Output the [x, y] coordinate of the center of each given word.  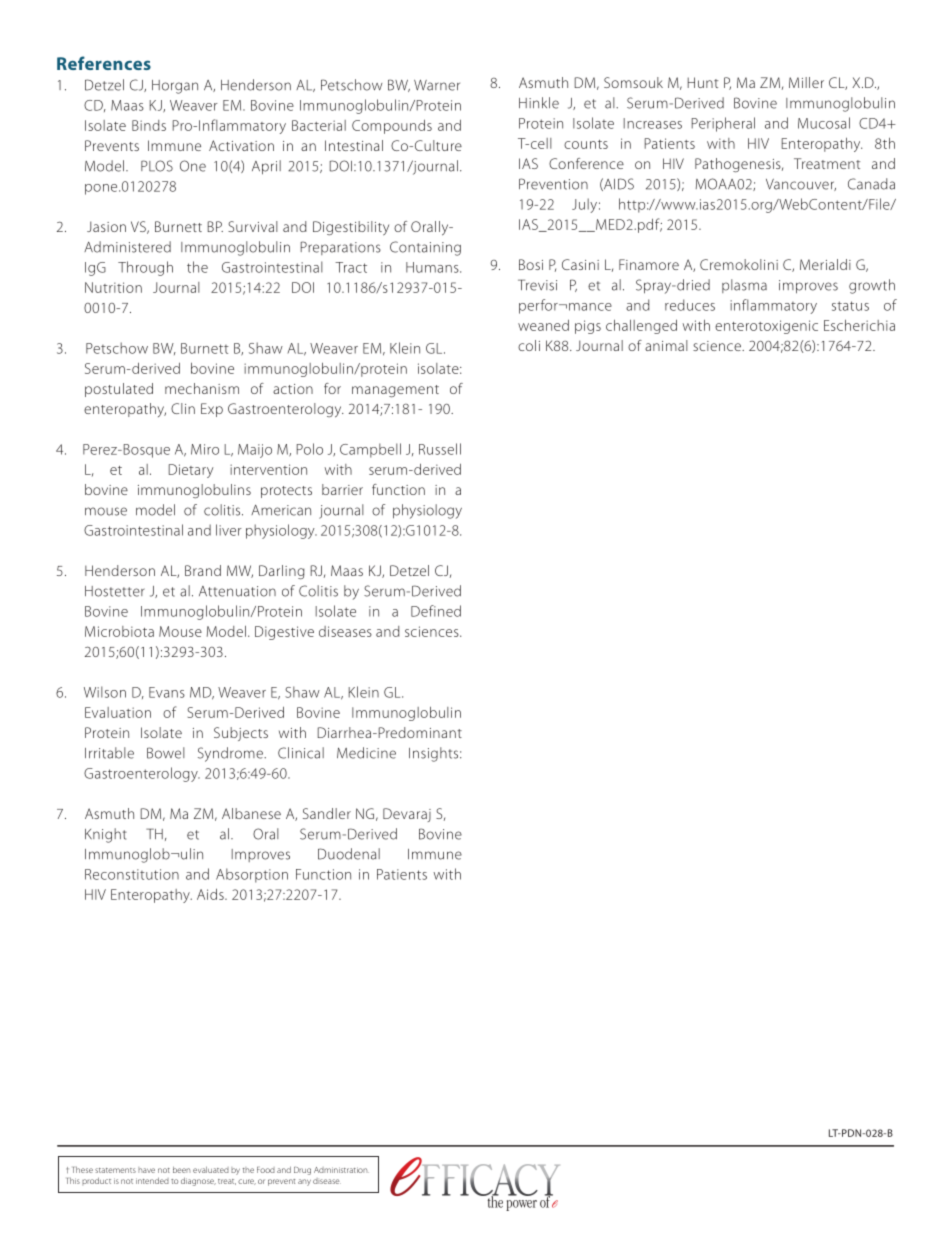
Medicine [366, 753]
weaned [543, 325]
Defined [436, 611]
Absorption [252, 875]
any [304, 1182]
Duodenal [349, 854]
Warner [437, 85]
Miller [806, 82]
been [181, 1170]
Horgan [175, 87]
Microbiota [119, 631]
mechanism [202, 388]
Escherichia [859, 325]
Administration [341, 1170]
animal [666, 345]
